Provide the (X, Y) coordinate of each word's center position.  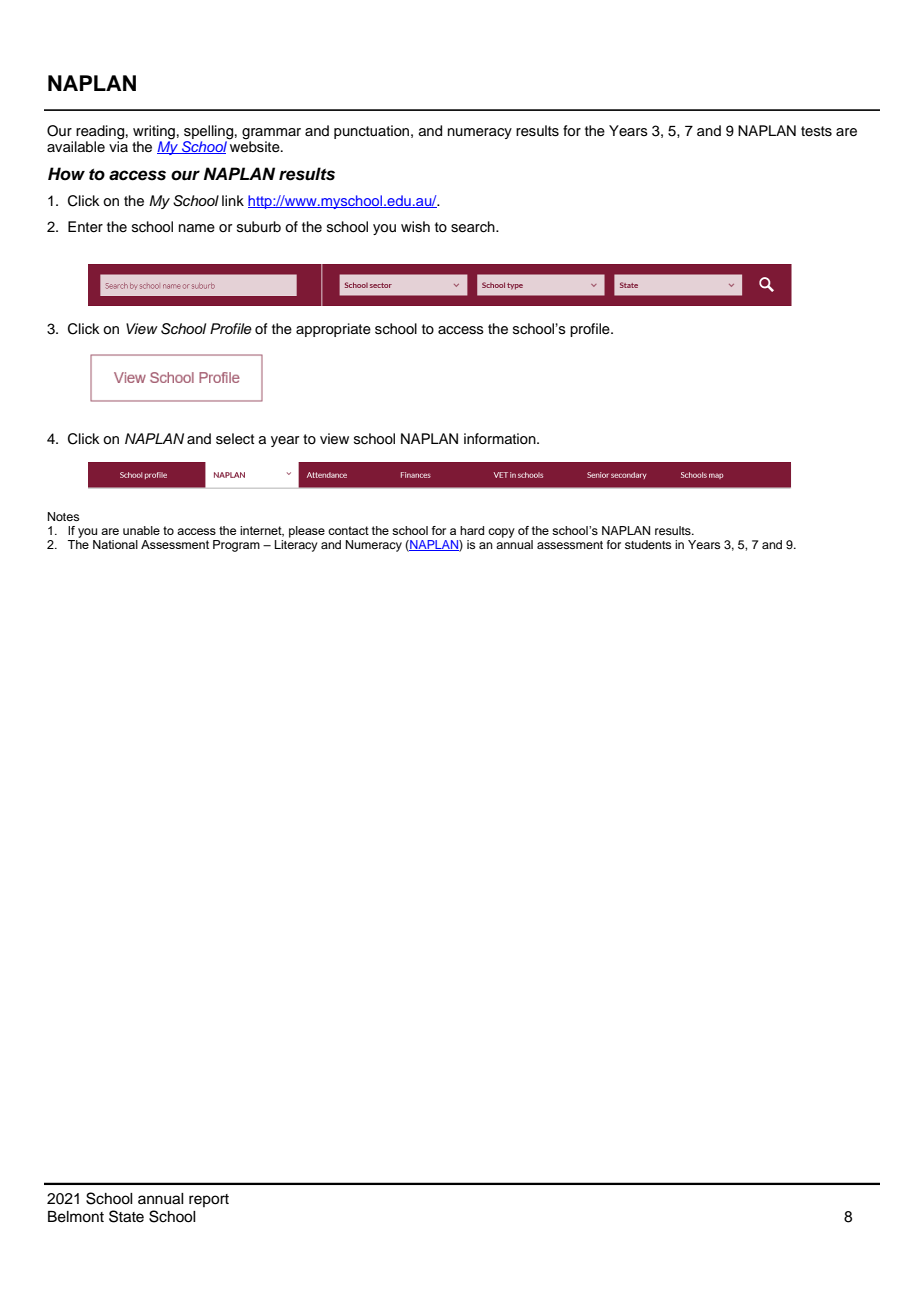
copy (501, 533)
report (209, 1200)
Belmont (76, 1217)
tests (816, 131)
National (115, 544)
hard (472, 530)
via (118, 145)
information (501, 438)
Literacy (296, 544)
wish (415, 227)
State (126, 1216)
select (235, 439)
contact (348, 530)
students (648, 544)
